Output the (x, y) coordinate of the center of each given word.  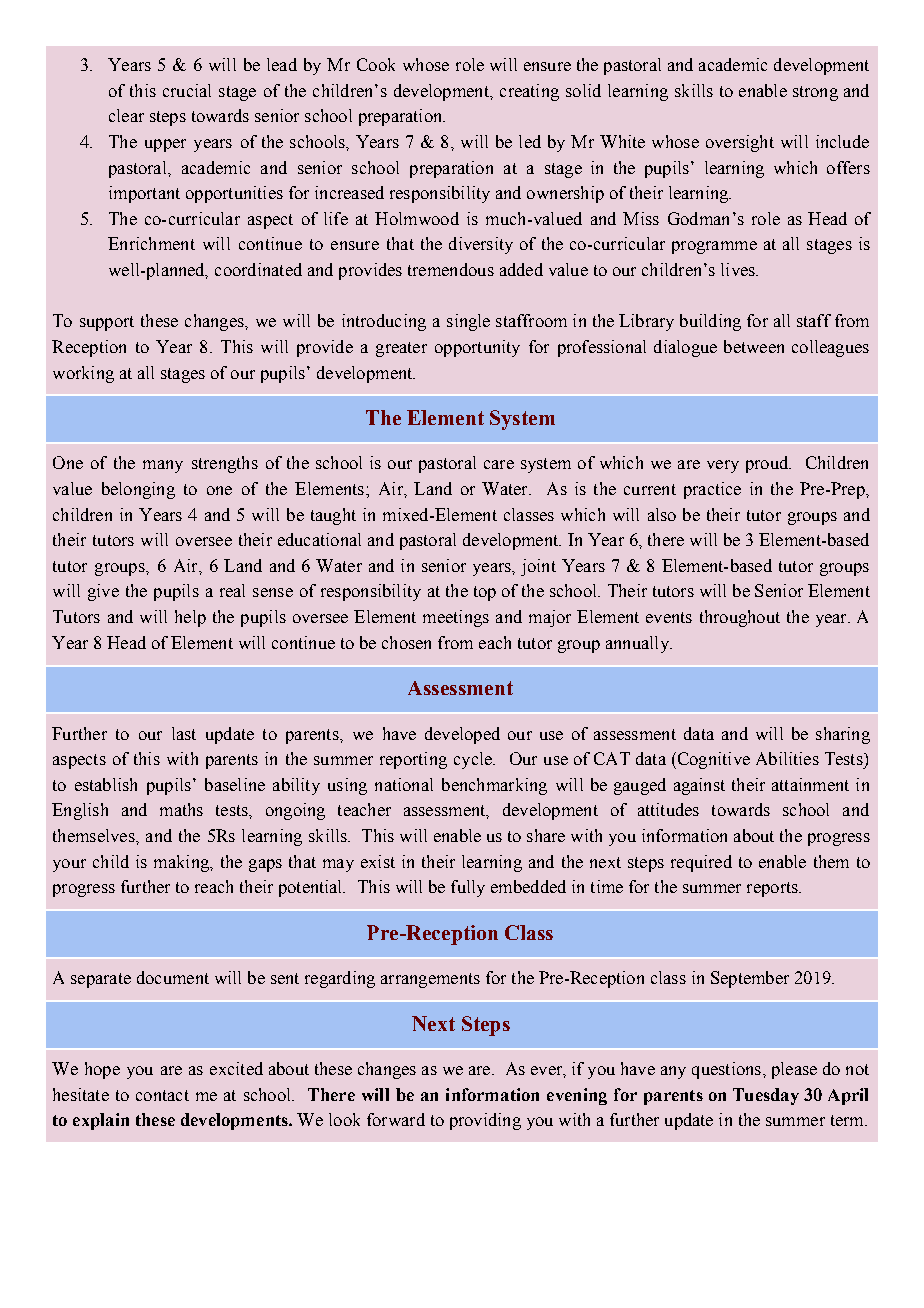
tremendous (451, 269)
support (107, 323)
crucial (187, 90)
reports (773, 889)
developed (462, 735)
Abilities (787, 758)
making (182, 863)
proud (768, 464)
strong (815, 93)
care (499, 464)
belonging (138, 490)
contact (162, 1095)
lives (739, 269)
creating (529, 92)
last (184, 733)
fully (468, 888)
